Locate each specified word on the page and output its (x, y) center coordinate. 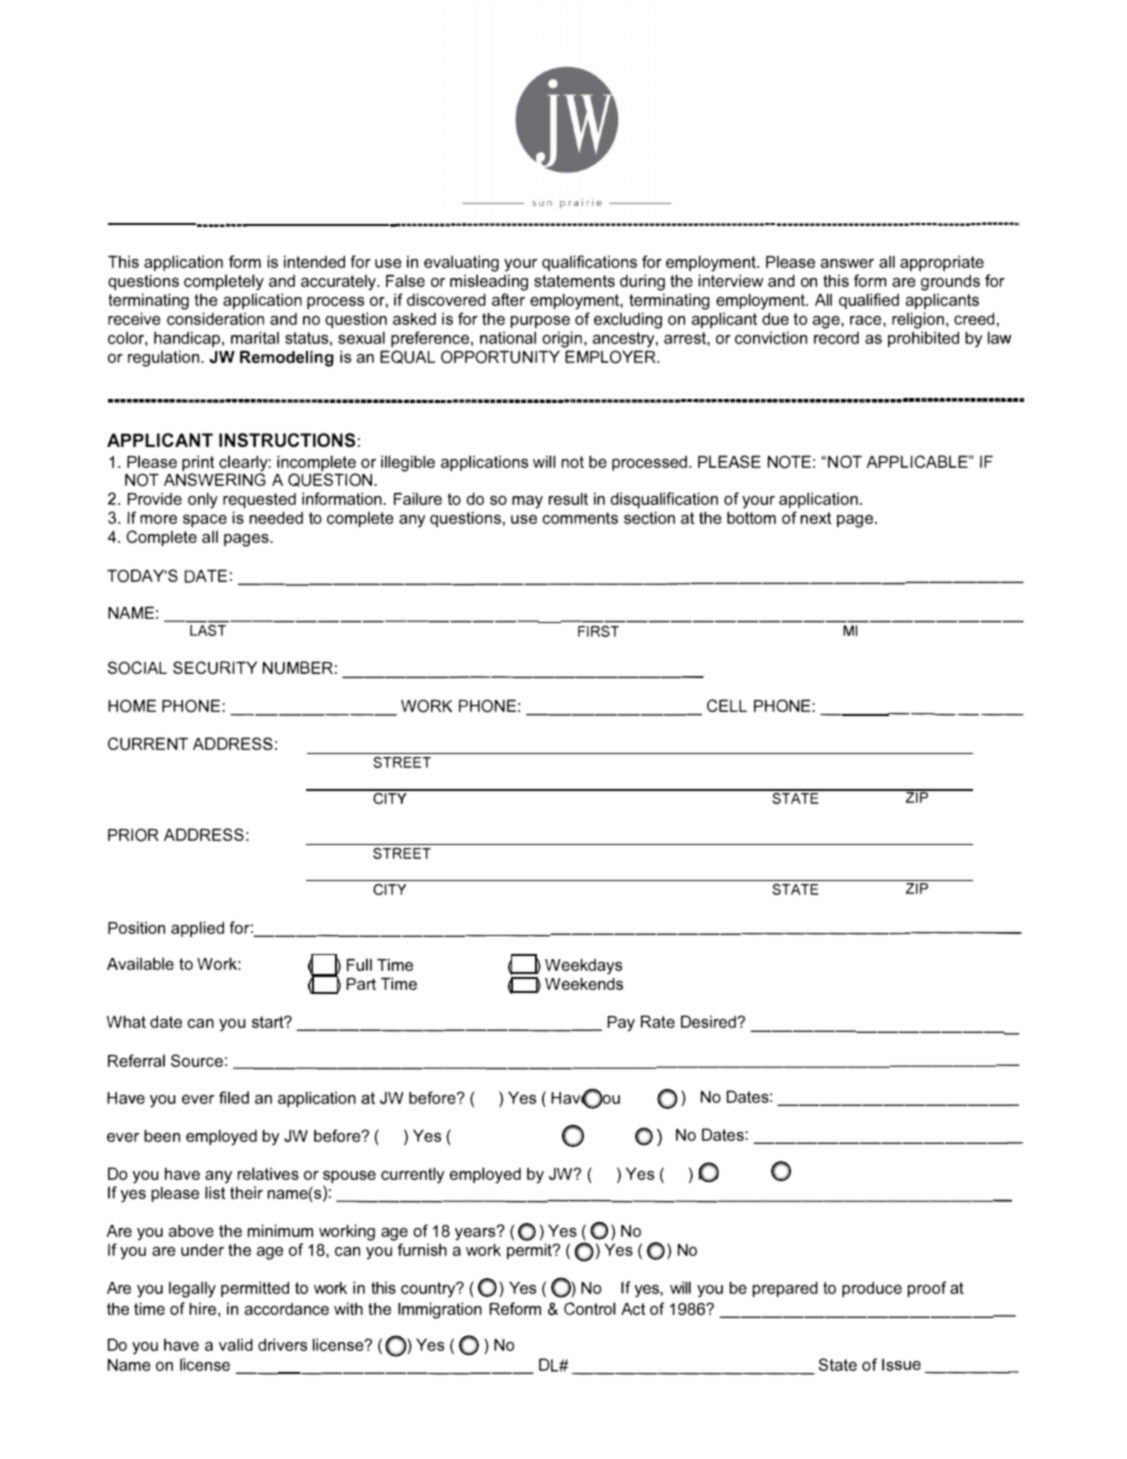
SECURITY (215, 667)
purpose (540, 322)
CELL (727, 705)
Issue (901, 1364)
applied (197, 929)
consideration (215, 318)
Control (590, 1308)
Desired (709, 1021)
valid (236, 1344)
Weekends (584, 983)
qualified (869, 301)
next (816, 518)
